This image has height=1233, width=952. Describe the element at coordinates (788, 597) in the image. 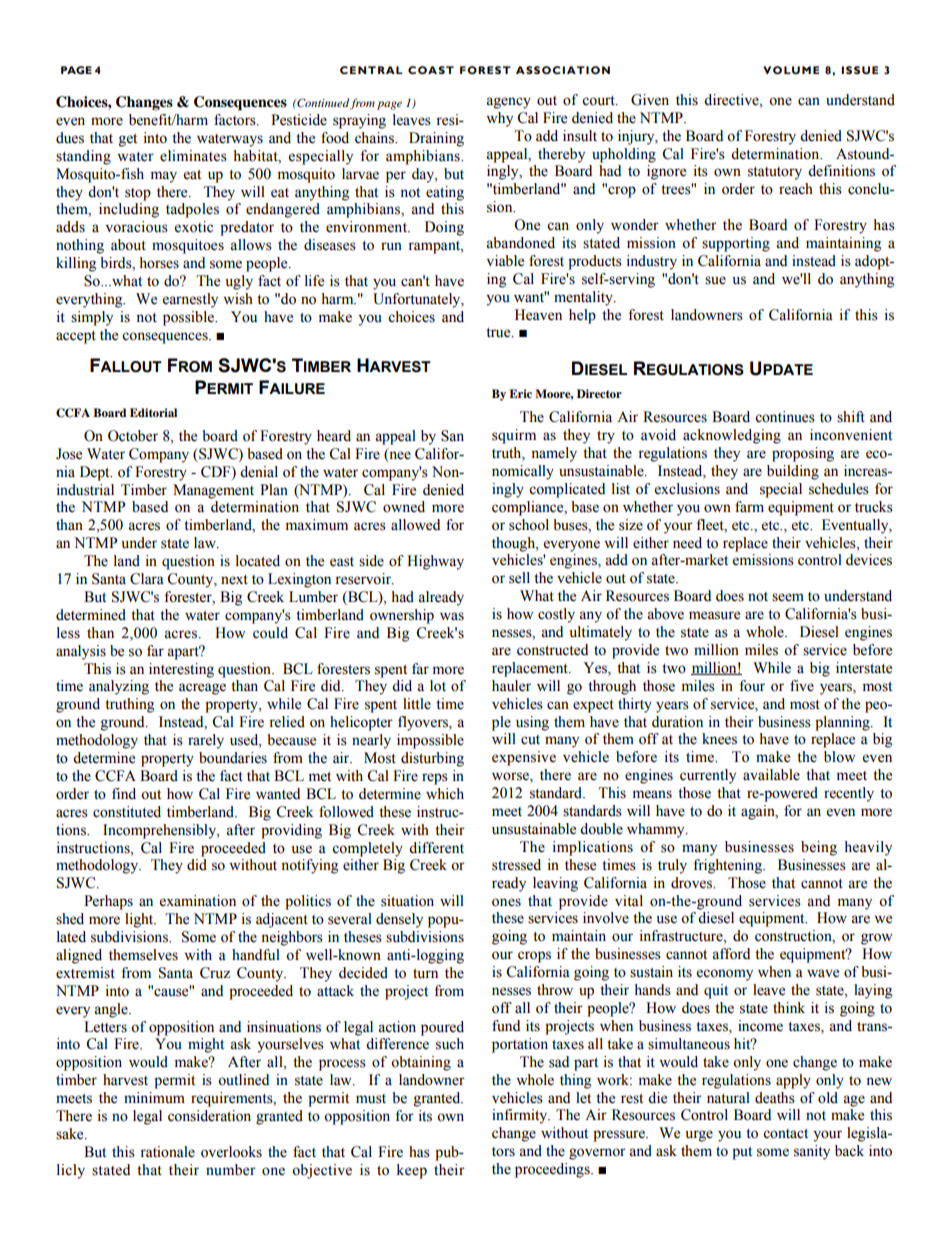

I see `seem` at that location.
